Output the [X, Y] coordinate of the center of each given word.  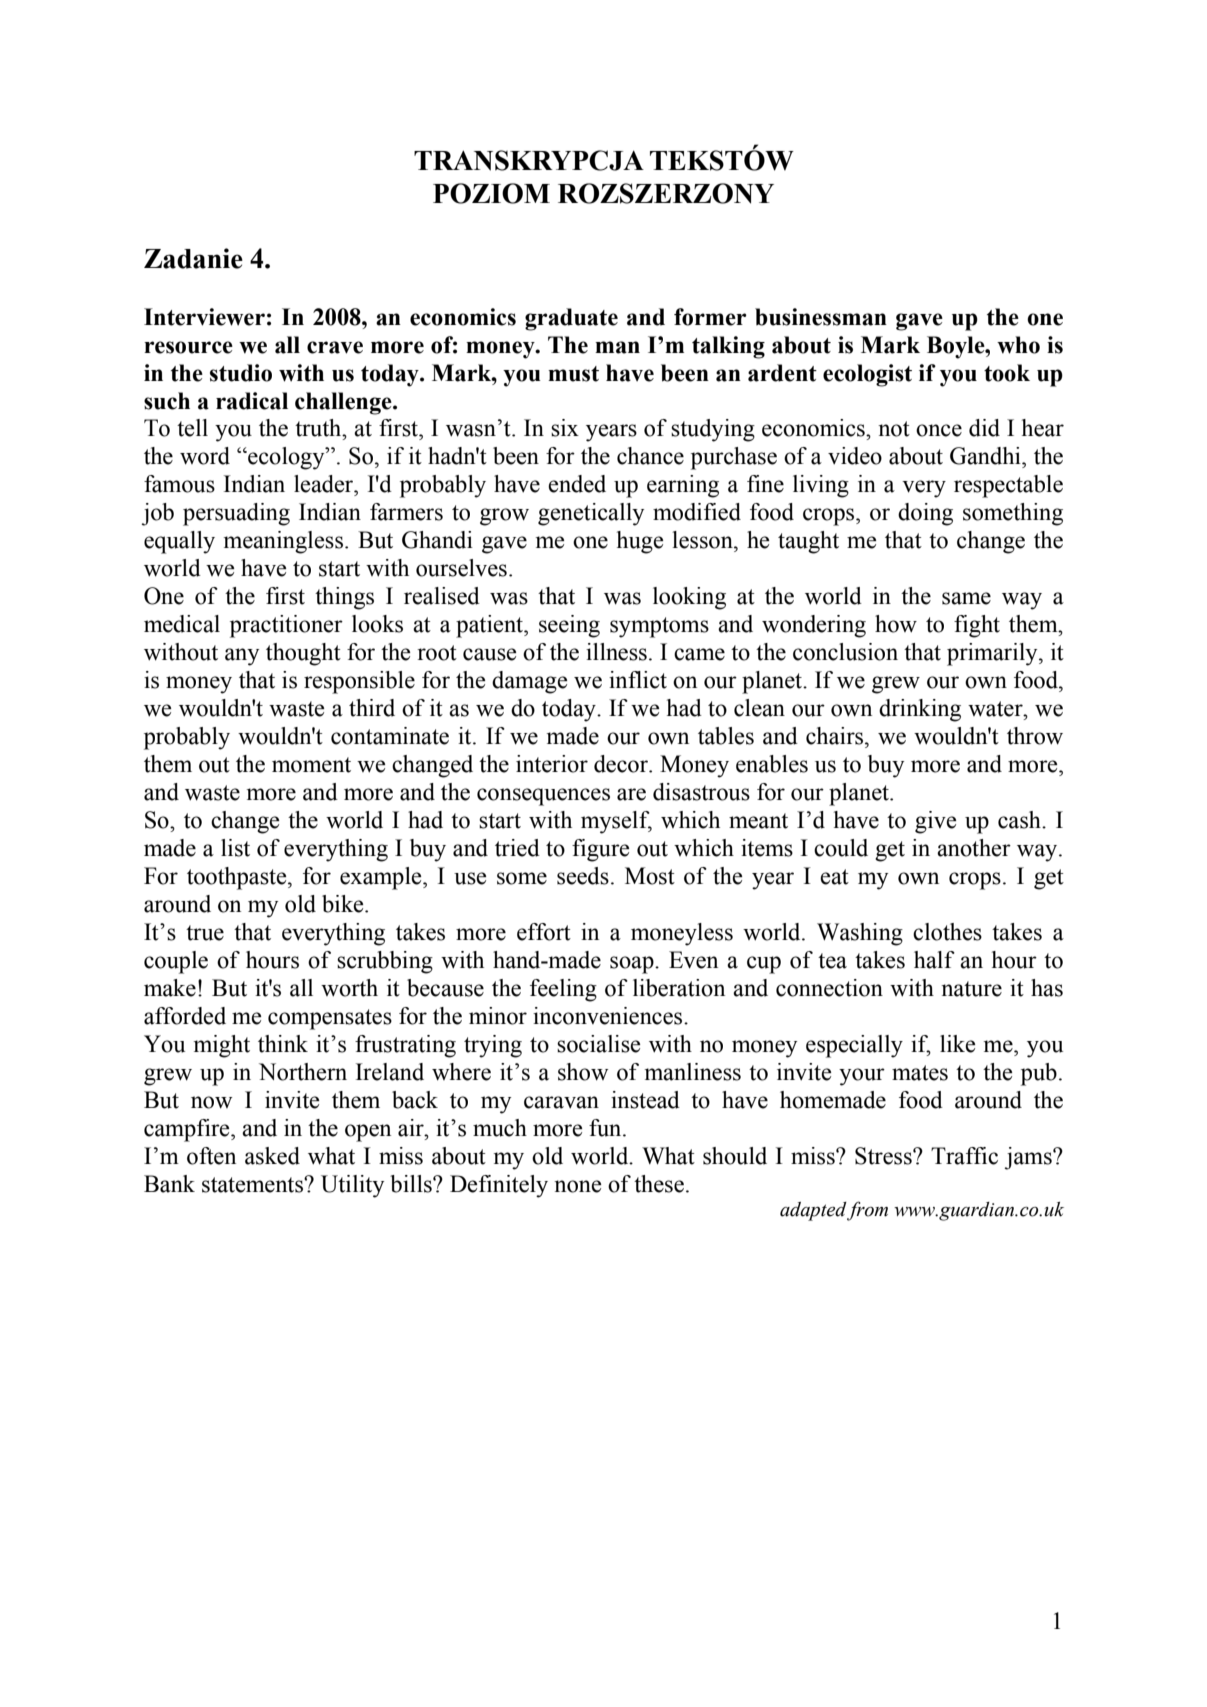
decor [622, 764]
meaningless [283, 542]
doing [925, 514]
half [934, 960]
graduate [571, 319]
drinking [920, 710]
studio [241, 373]
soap [633, 965]
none [577, 1186]
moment [311, 765]
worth [349, 988]
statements [253, 1185]
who [1018, 345]
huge [640, 542]
